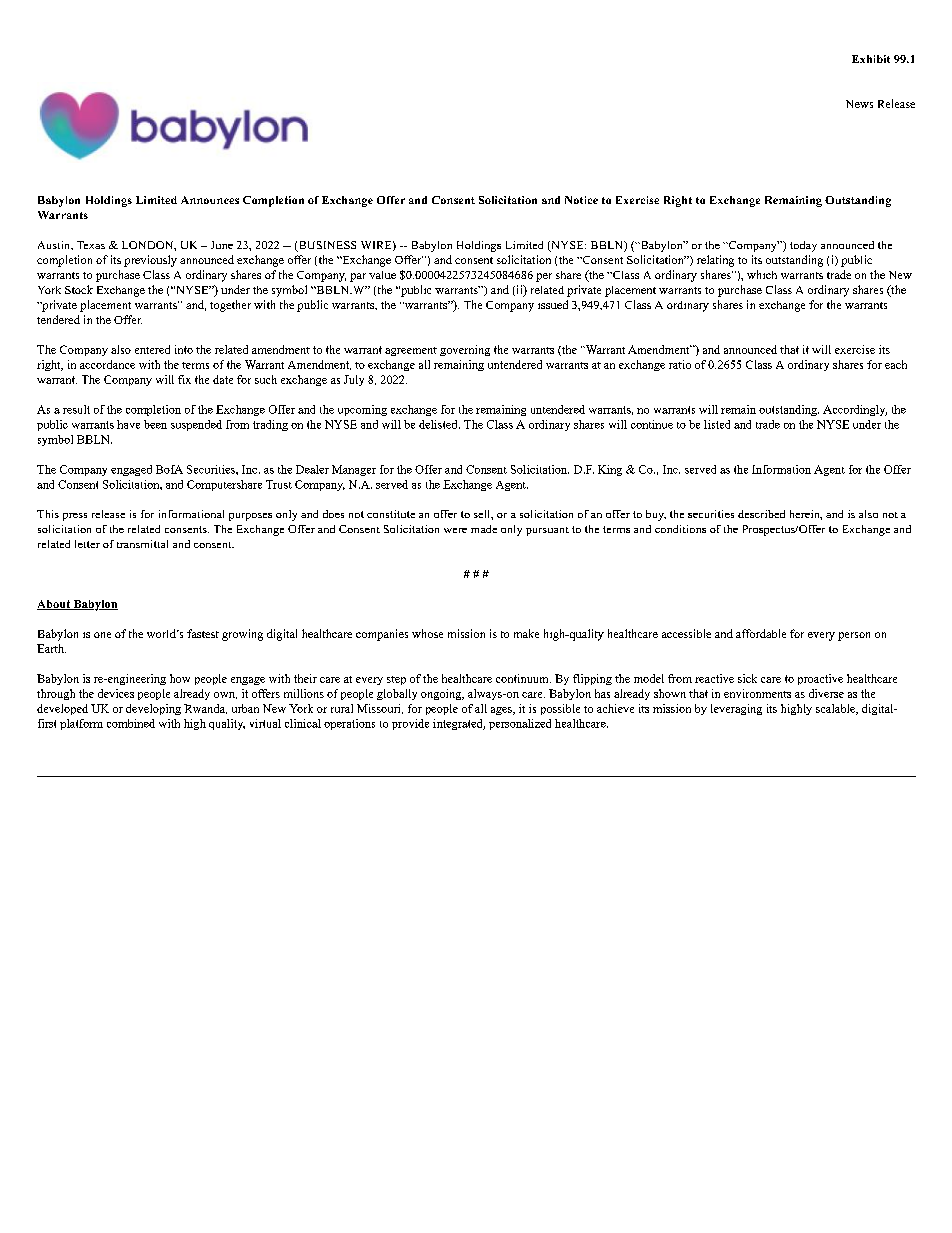  I want to click on issued, so click(553, 304).
